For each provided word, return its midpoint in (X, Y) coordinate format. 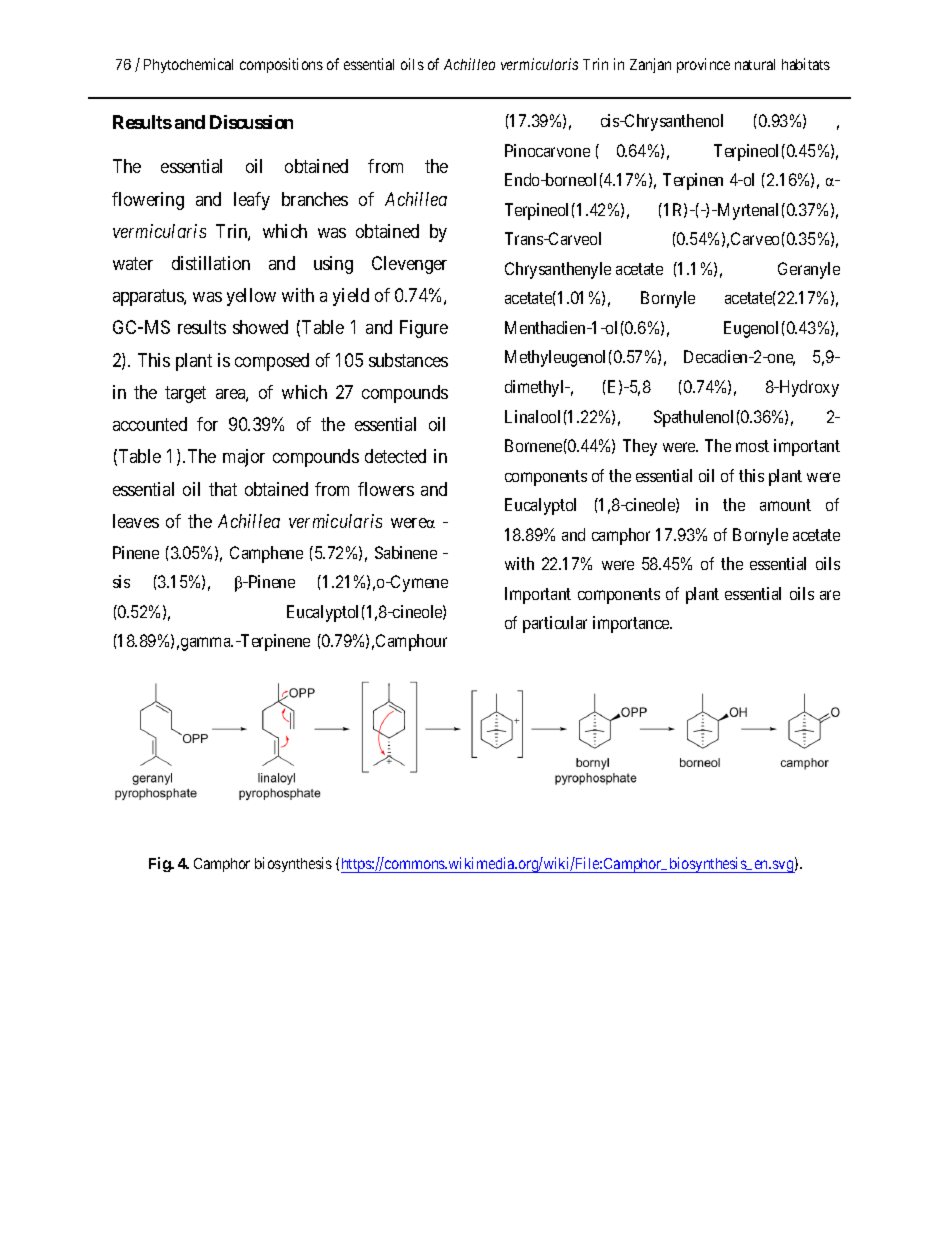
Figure (424, 329)
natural (755, 64)
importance (632, 624)
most (752, 446)
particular (555, 624)
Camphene (266, 554)
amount (785, 505)
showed (260, 327)
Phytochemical (188, 65)
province (703, 65)
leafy (252, 201)
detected (395, 456)
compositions (281, 65)
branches (315, 199)
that (223, 489)
